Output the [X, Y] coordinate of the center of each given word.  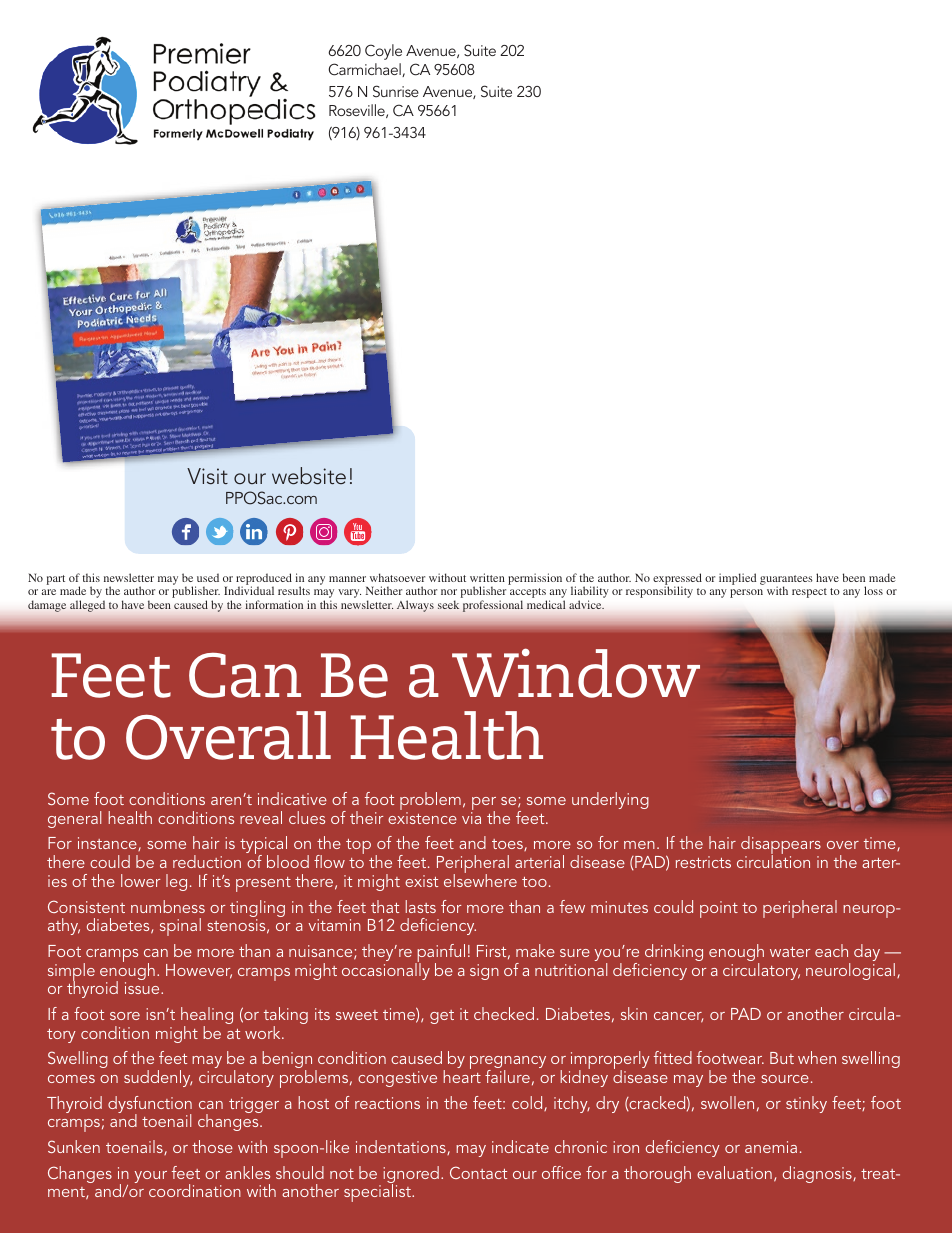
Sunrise [396, 91]
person [746, 593]
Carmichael [365, 70]
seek [448, 605]
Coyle [383, 52]
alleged [87, 606]
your [151, 1177]
